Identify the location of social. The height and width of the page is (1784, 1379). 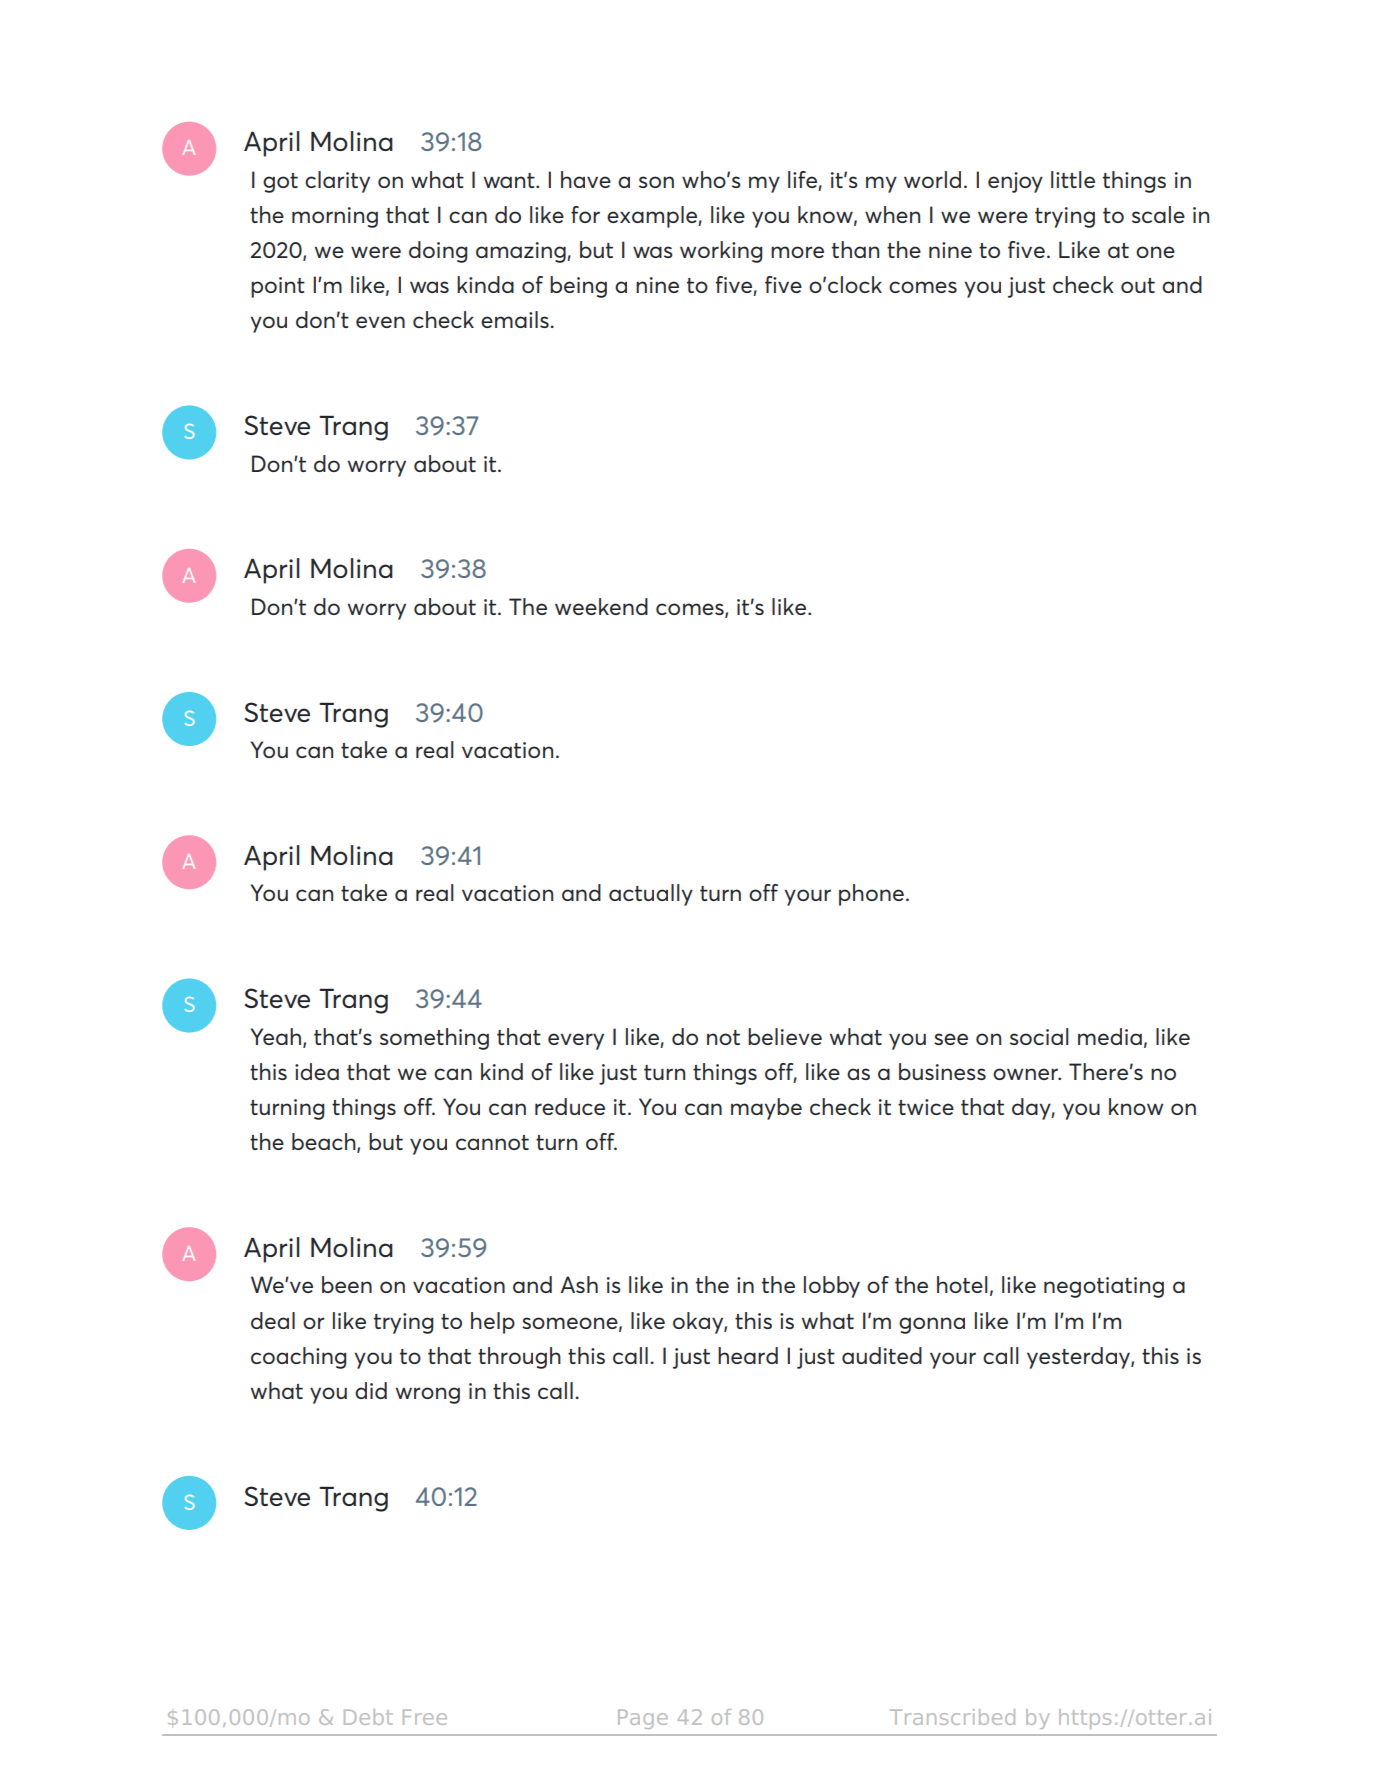
(1039, 1036).
